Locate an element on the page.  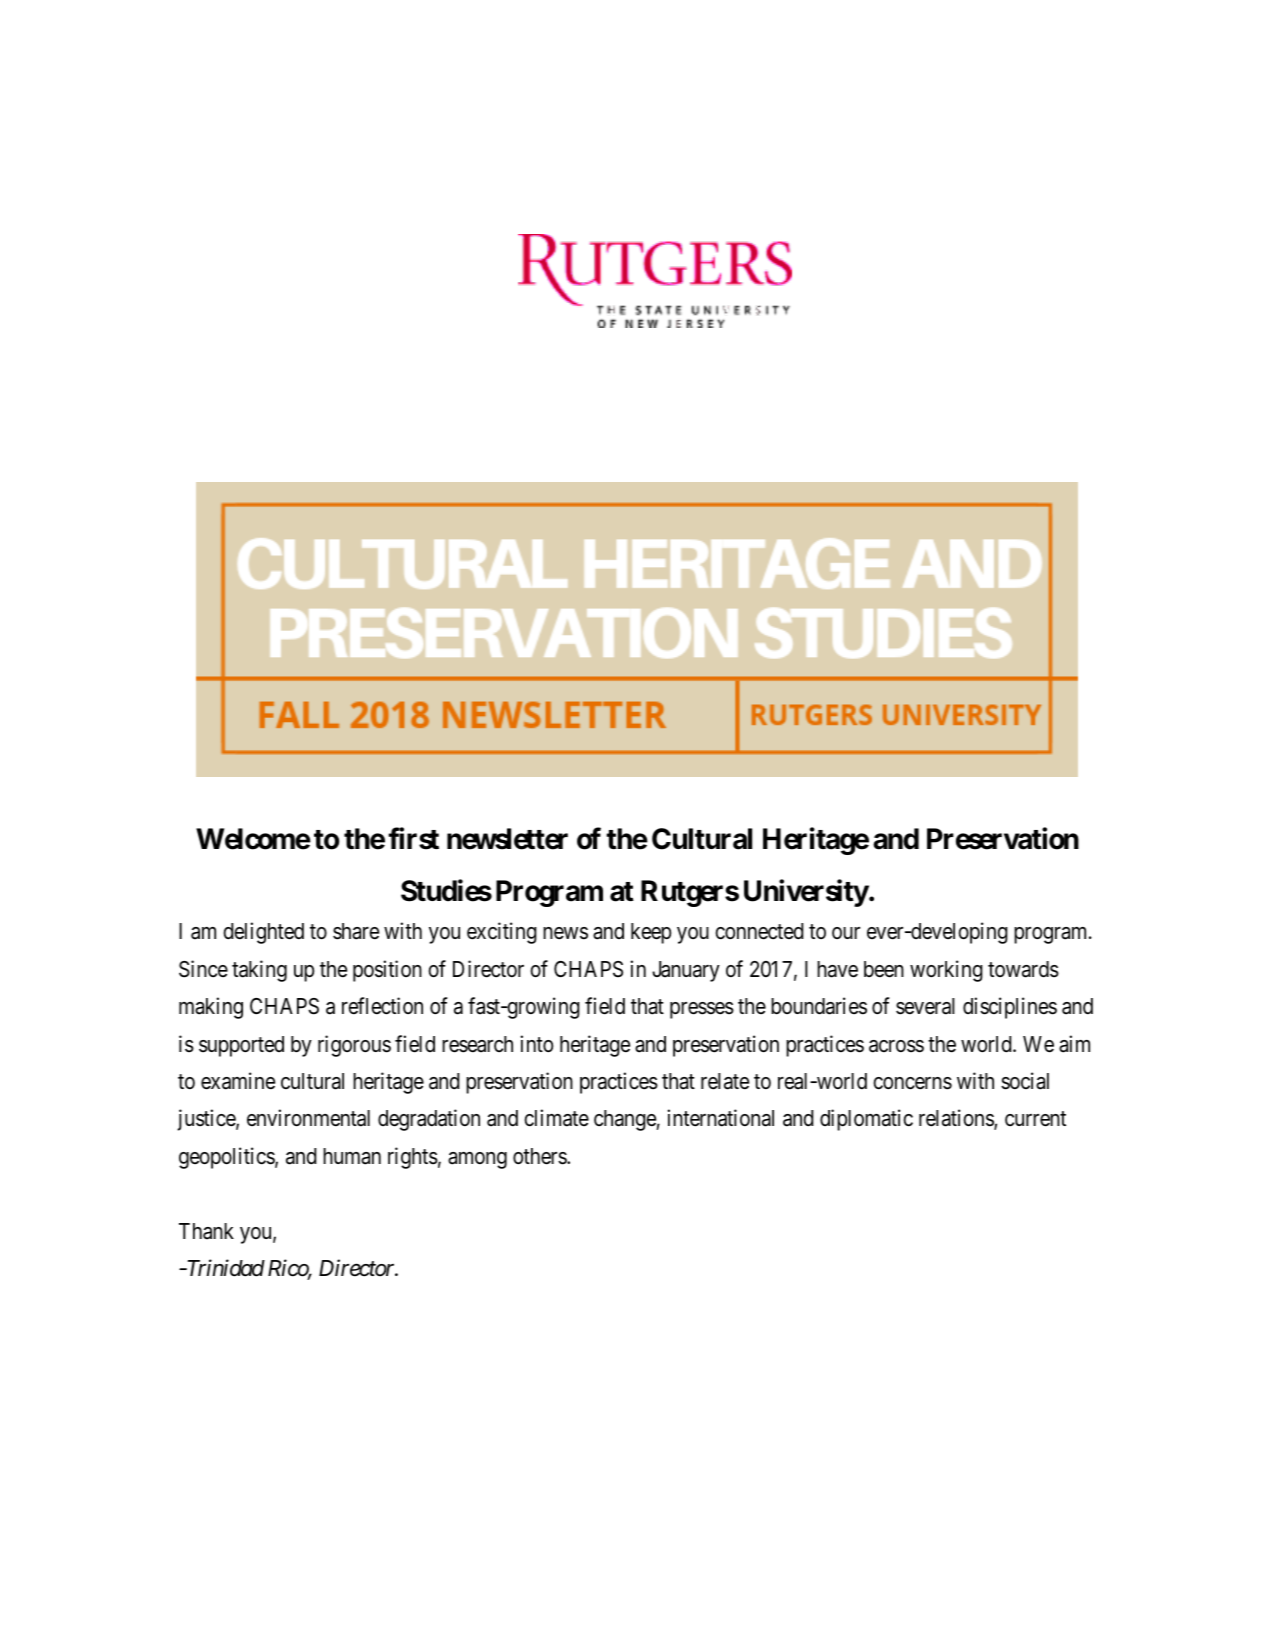
environmental is located at coordinates (308, 1118).
